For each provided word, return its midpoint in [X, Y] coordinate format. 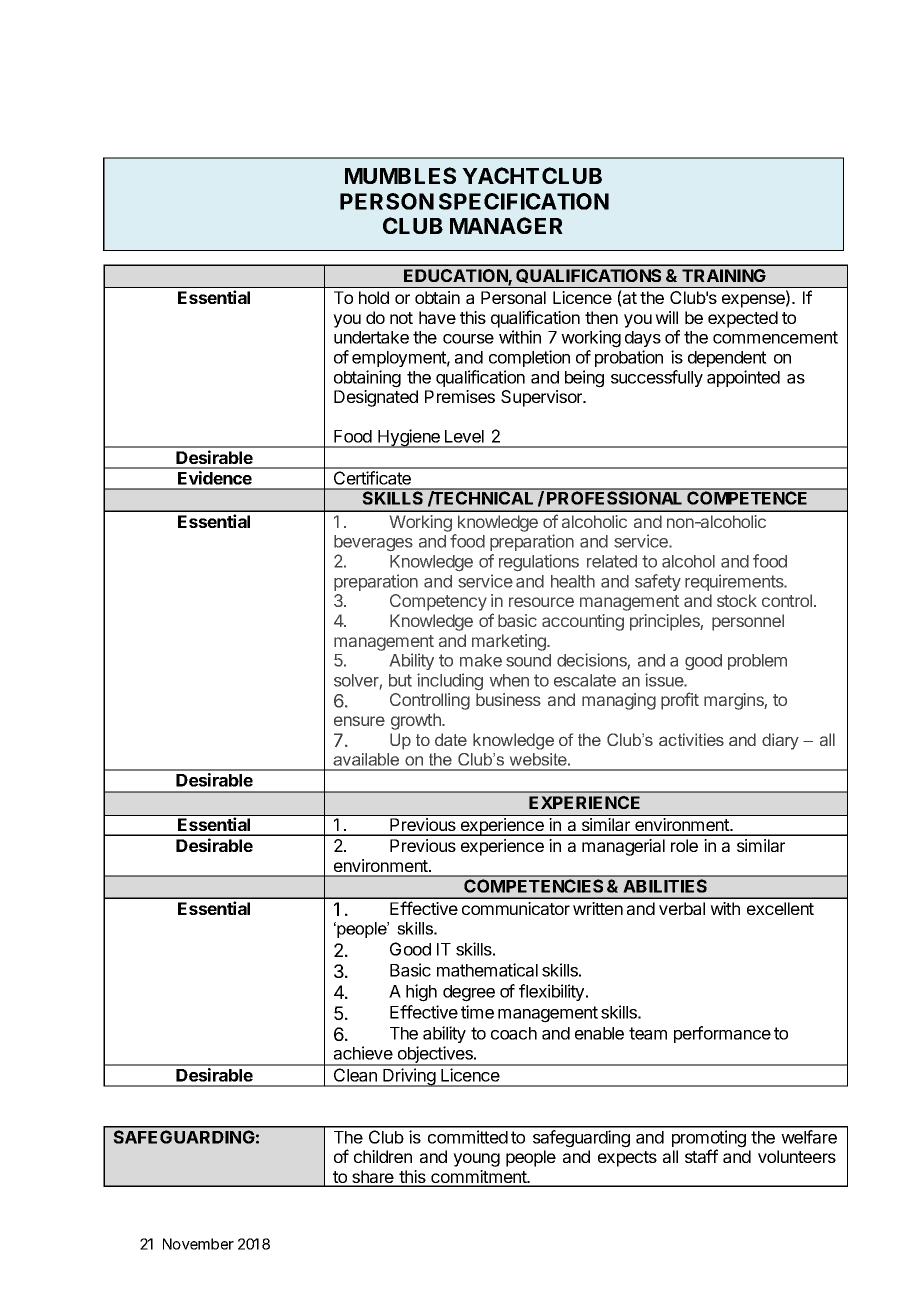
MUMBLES [400, 175]
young [476, 1160]
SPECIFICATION [524, 201]
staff [701, 1156]
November [198, 1244]
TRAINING [724, 275]
